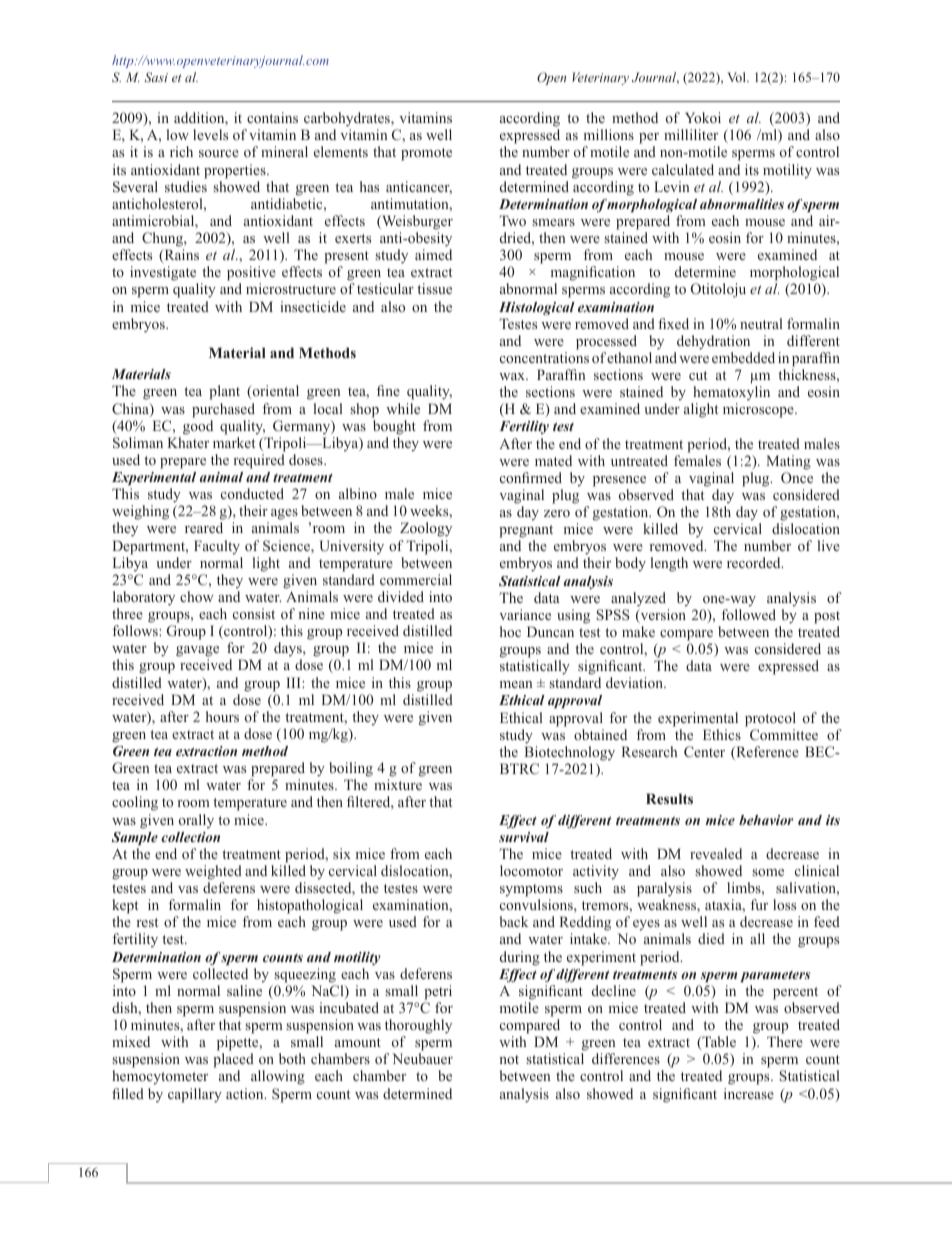 The width and height of the document is (952, 1233). What do you see at coordinates (197, 596) in the document?
I see `chow` at bounding box center [197, 596].
